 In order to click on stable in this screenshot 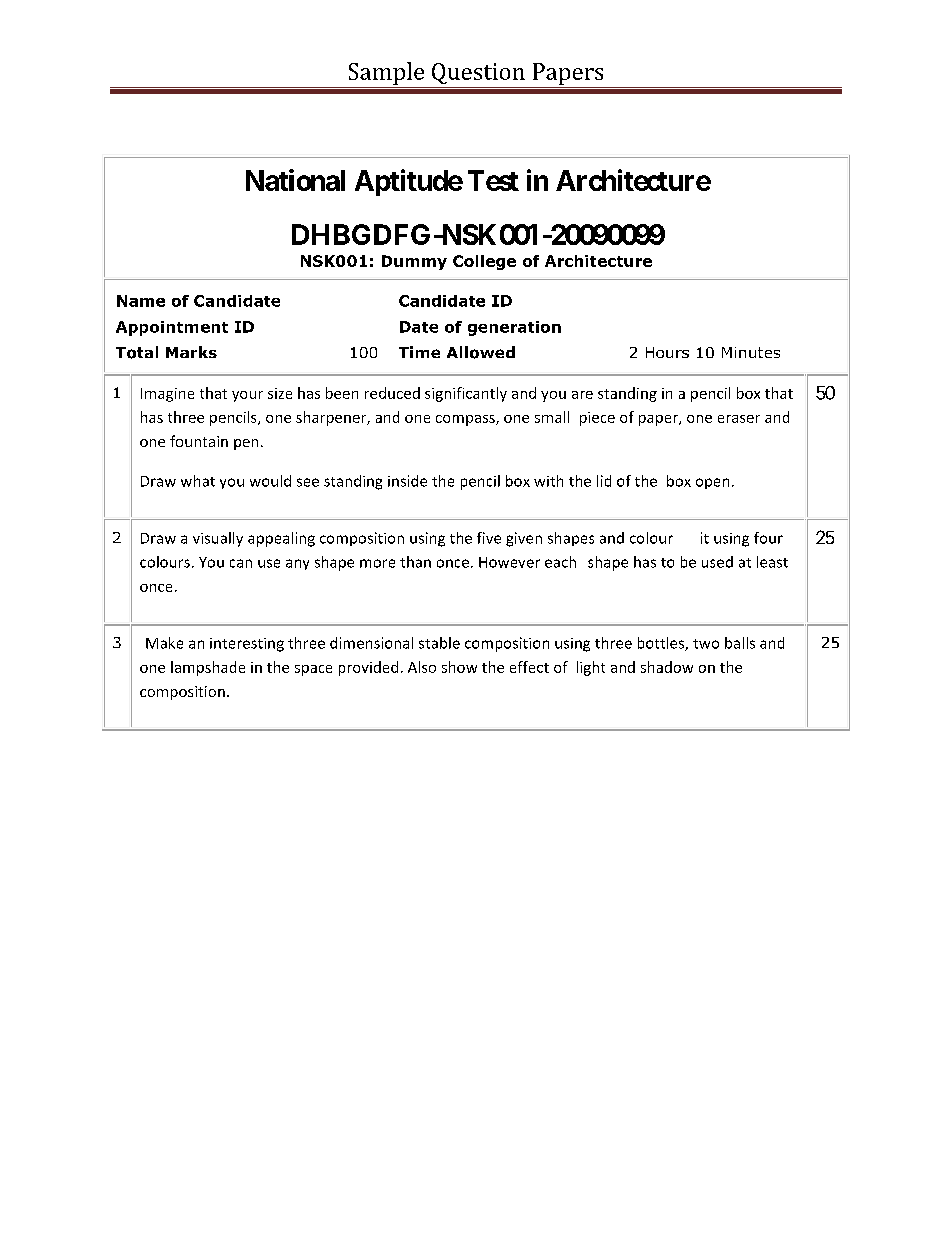, I will do `click(439, 643)`.
